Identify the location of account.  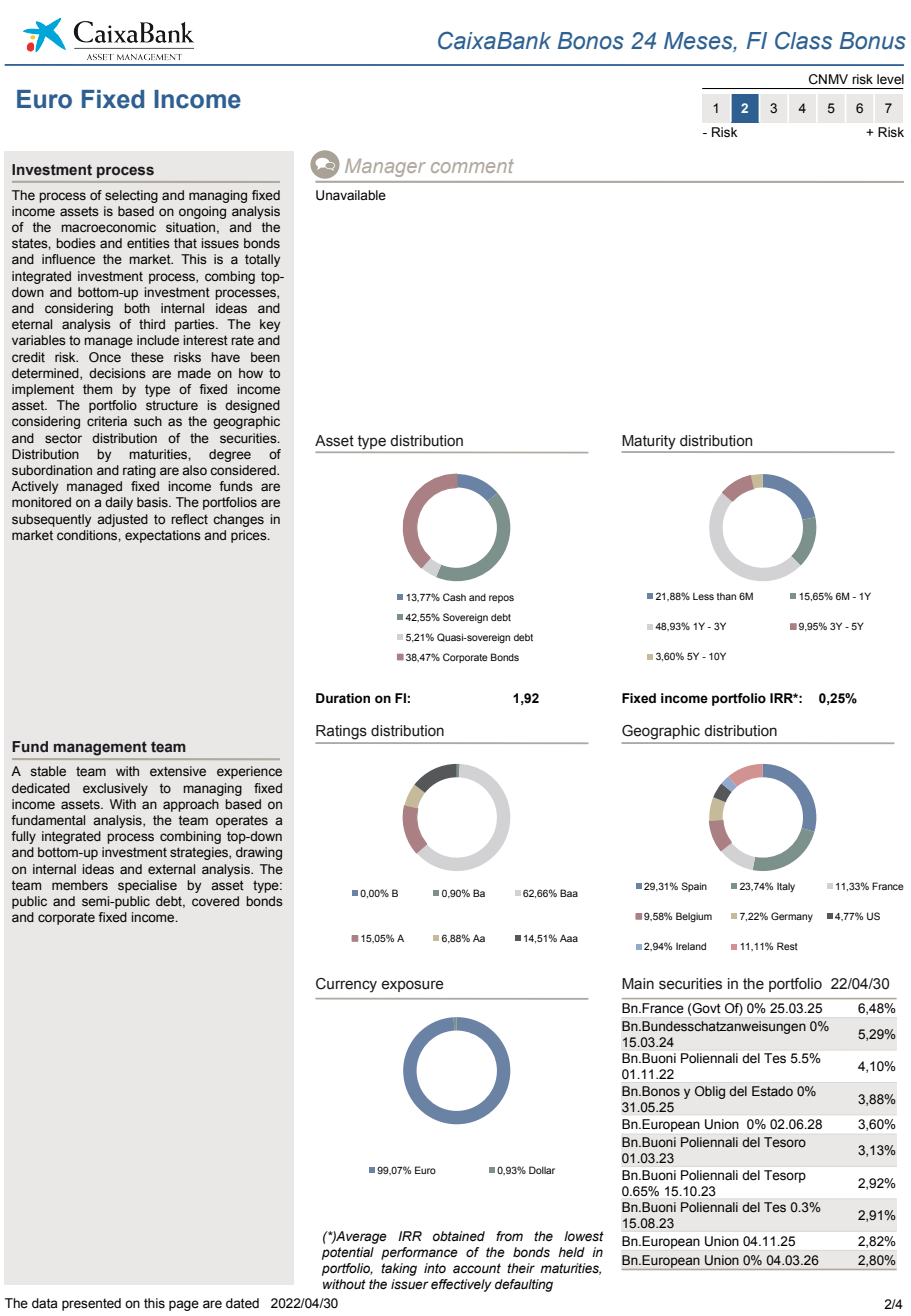
(477, 1268).
